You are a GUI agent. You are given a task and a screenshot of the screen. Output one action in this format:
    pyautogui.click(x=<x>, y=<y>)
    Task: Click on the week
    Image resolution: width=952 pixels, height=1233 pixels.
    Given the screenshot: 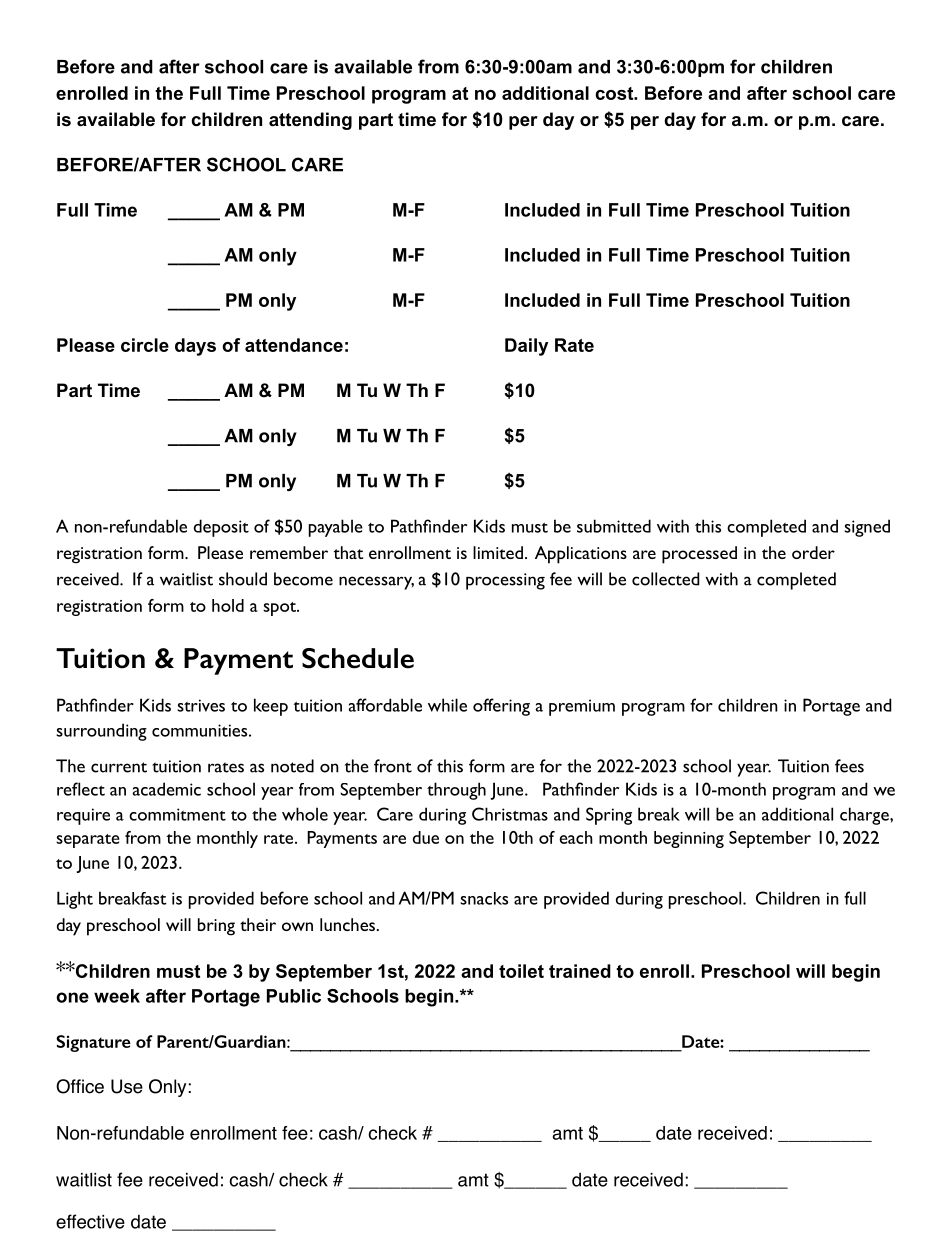 What is the action you would take?
    pyautogui.click(x=117, y=996)
